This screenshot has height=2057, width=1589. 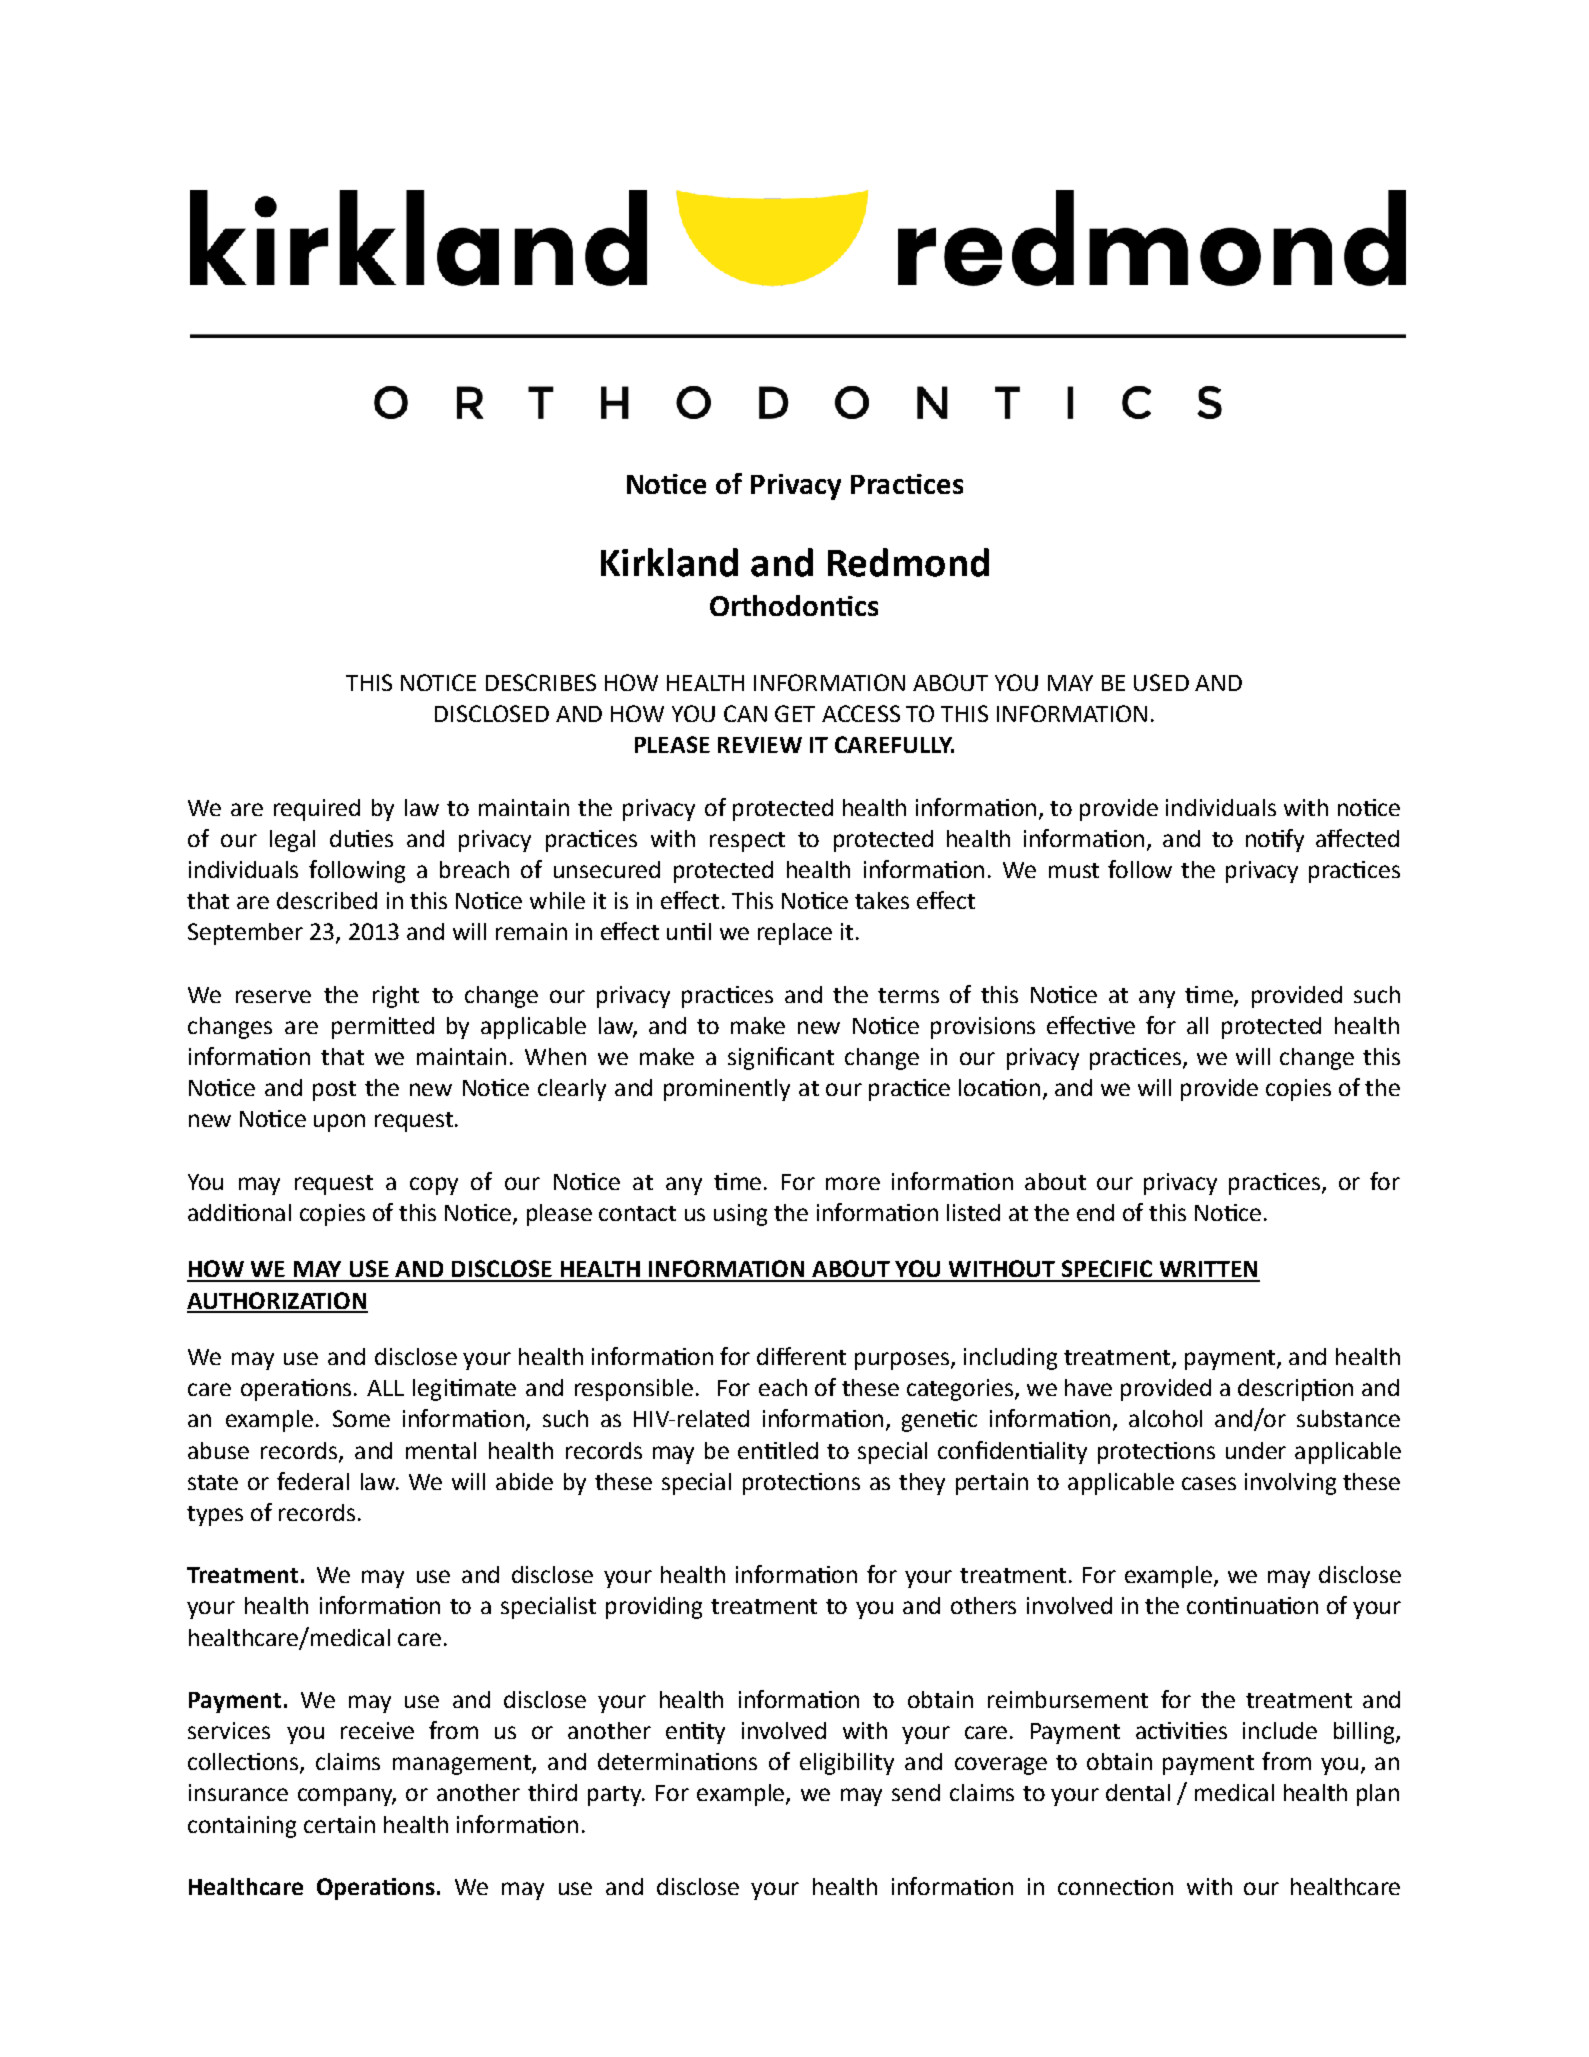 I want to click on eligibility, so click(x=847, y=1764).
